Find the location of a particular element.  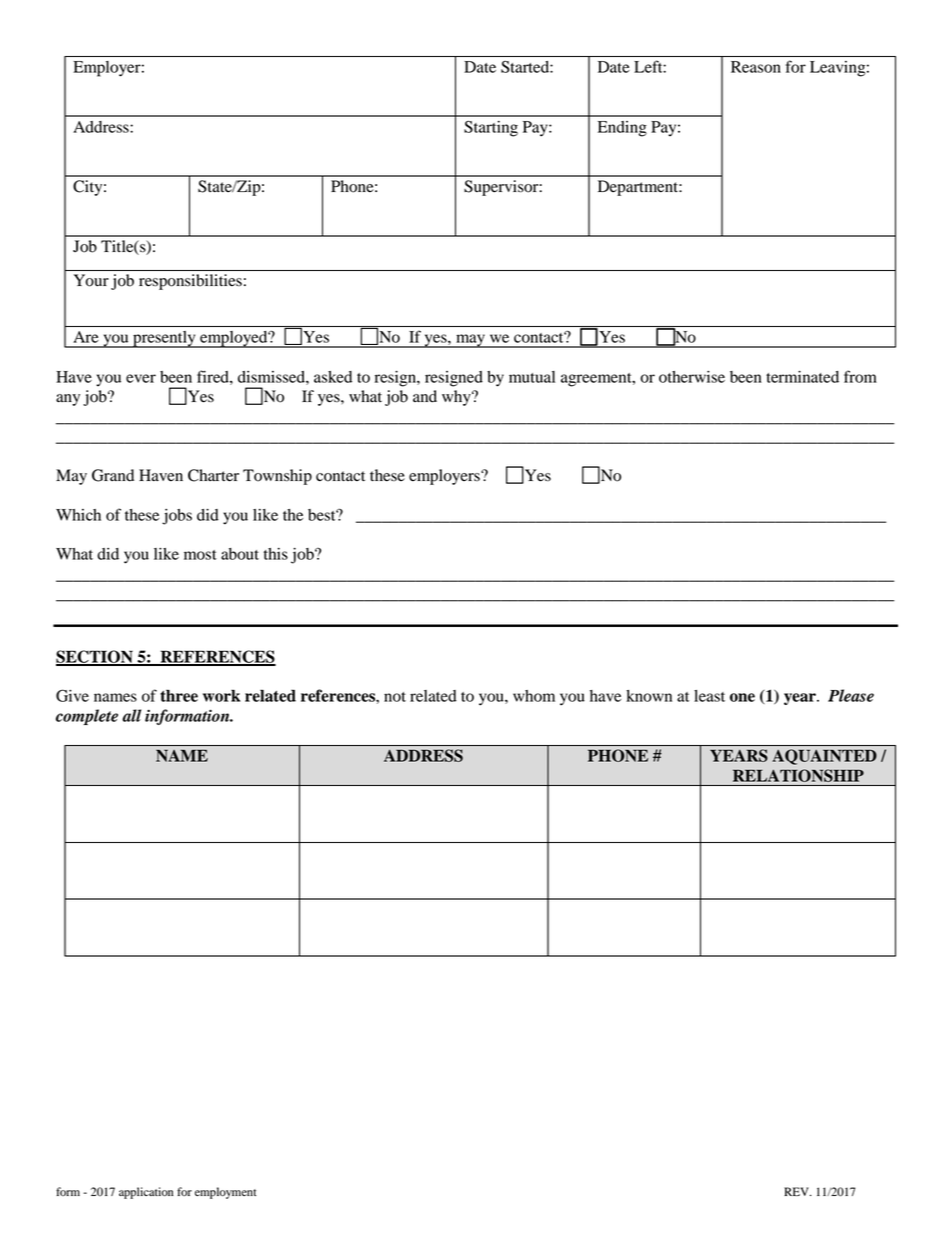

RELATIONSHIP is located at coordinates (798, 775).
